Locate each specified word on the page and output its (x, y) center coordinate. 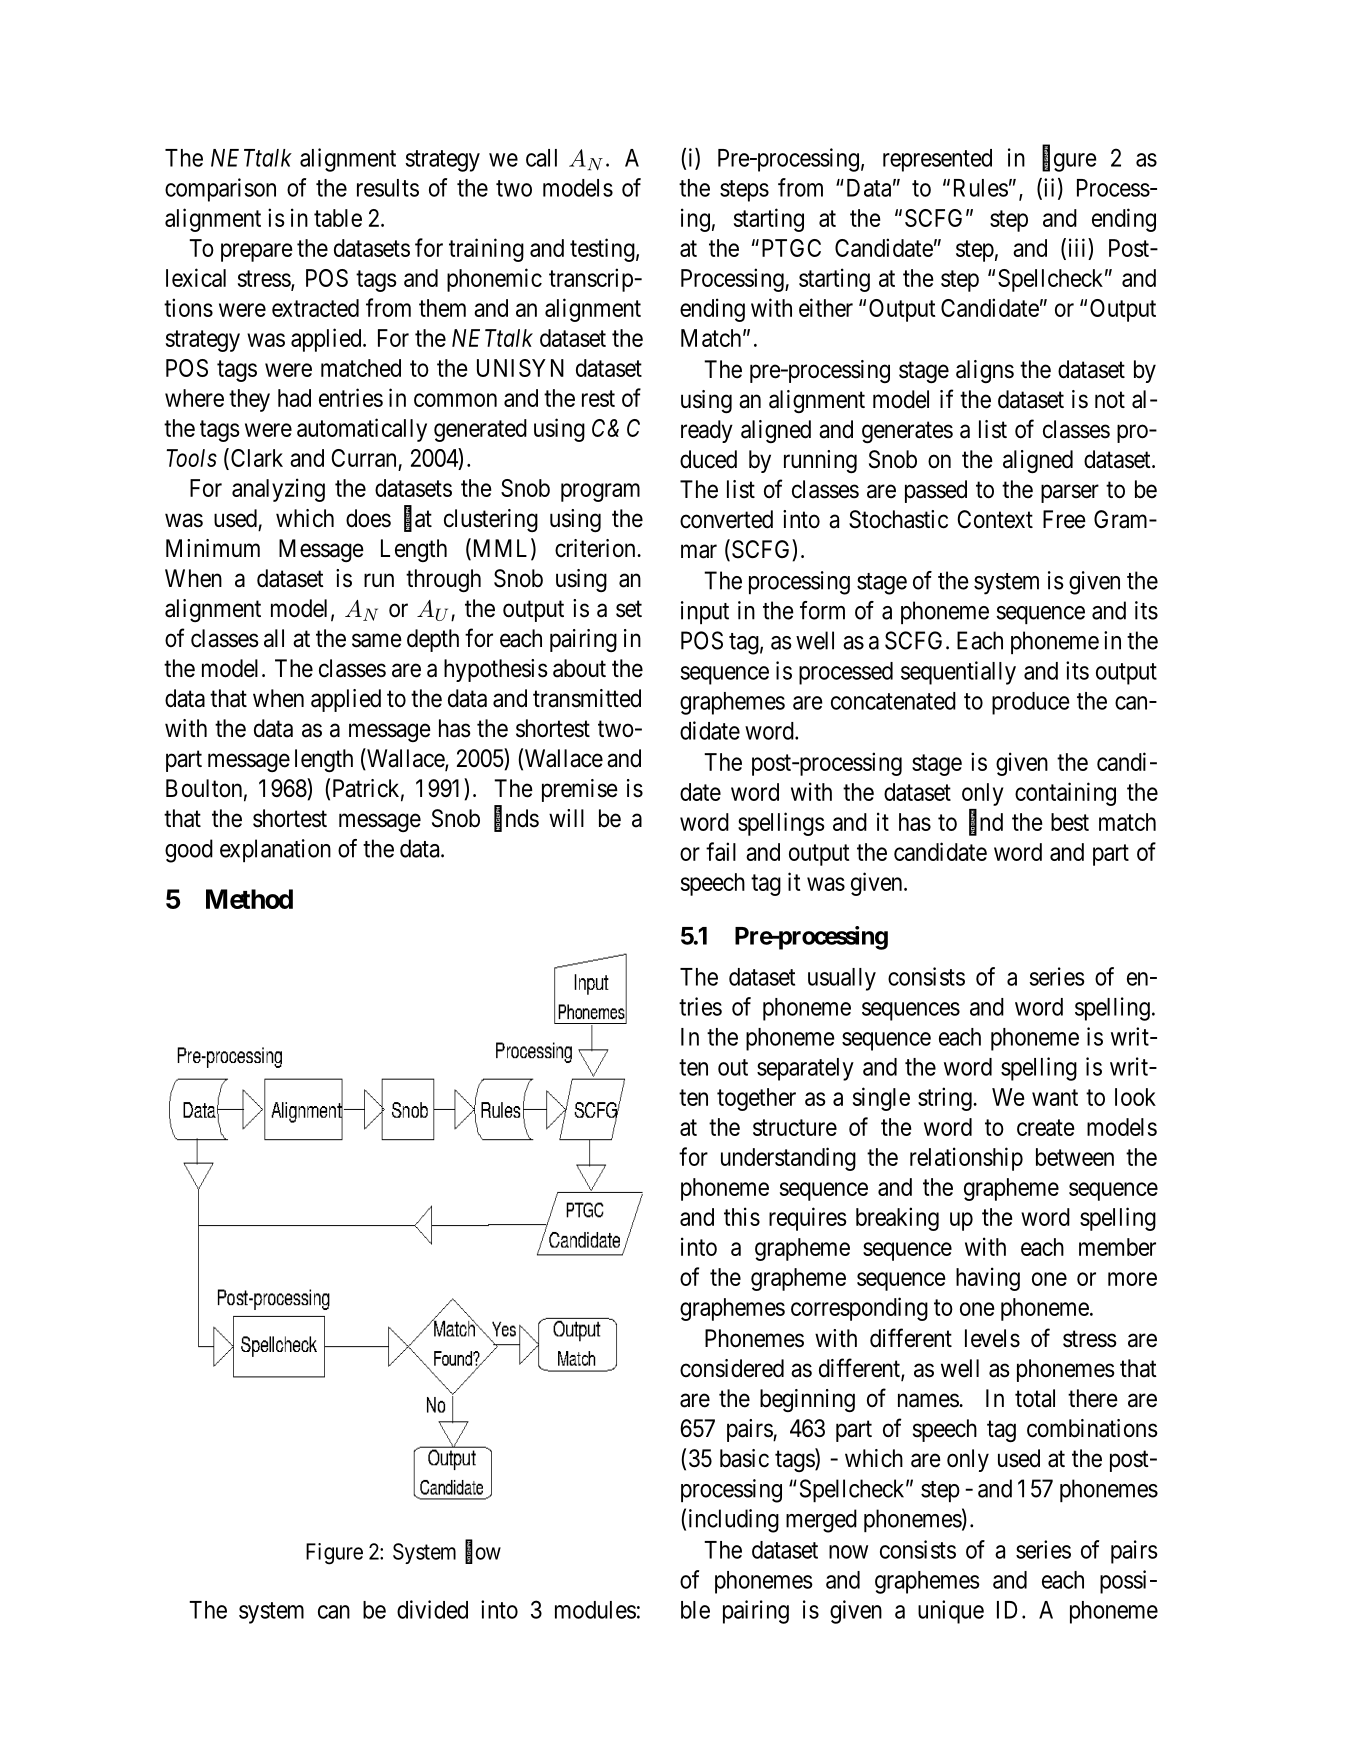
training (486, 250)
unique (951, 1612)
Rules (981, 188)
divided (432, 1609)
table (338, 218)
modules (595, 1610)
